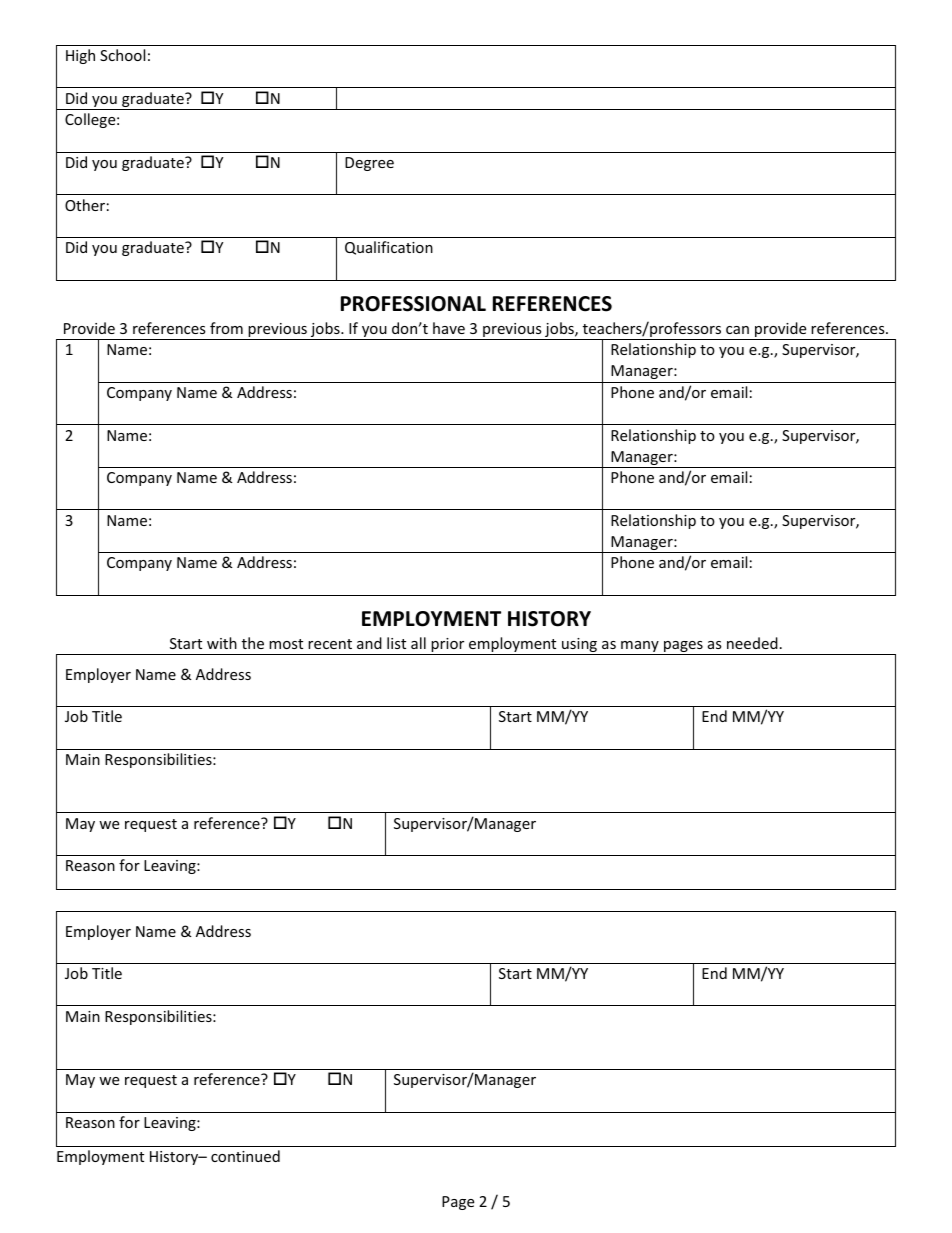  I want to click on continued, so click(245, 1156).
